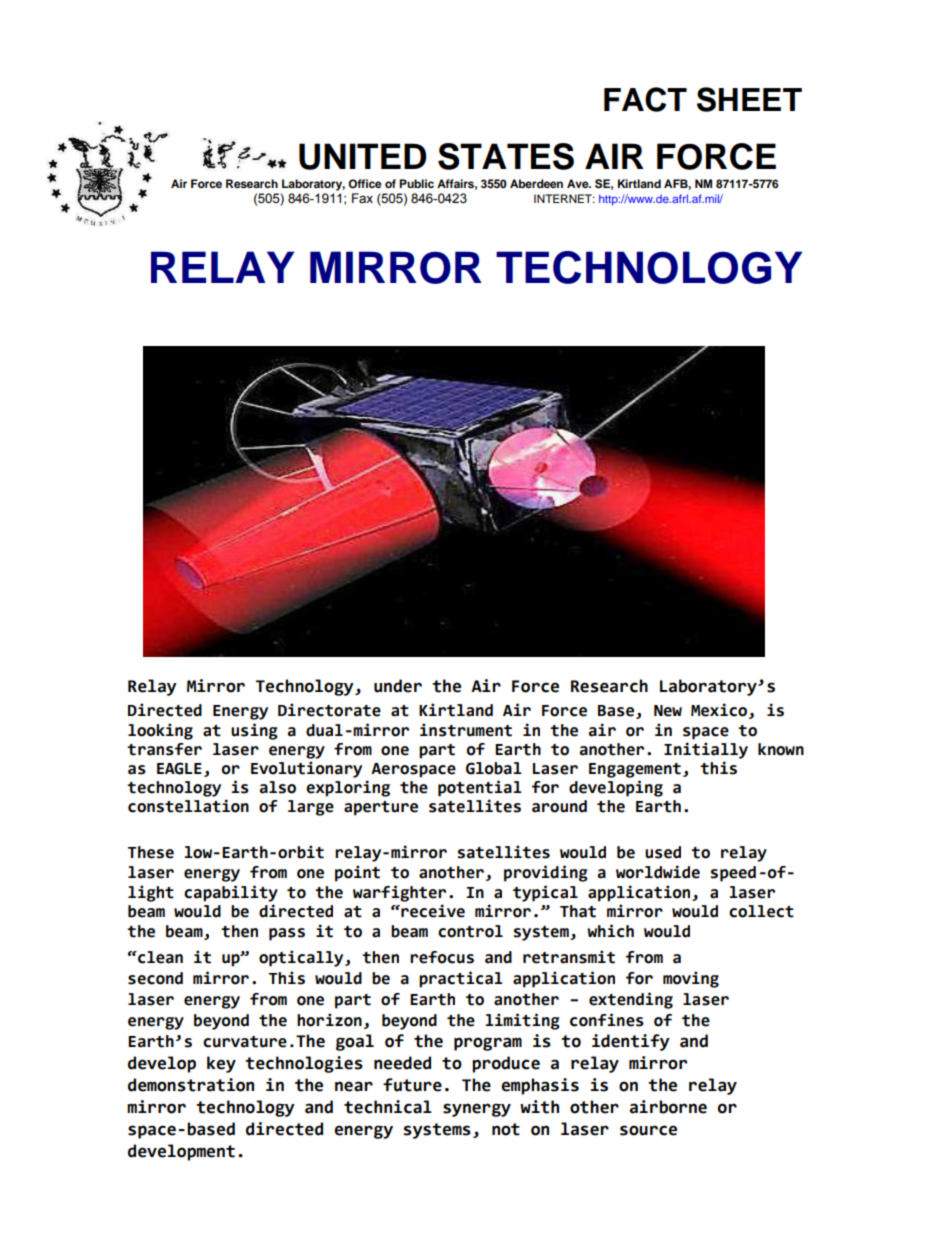 The width and height of the document is (952, 1233). What do you see at coordinates (761, 911) in the document?
I see `collect` at bounding box center [761, 911].
